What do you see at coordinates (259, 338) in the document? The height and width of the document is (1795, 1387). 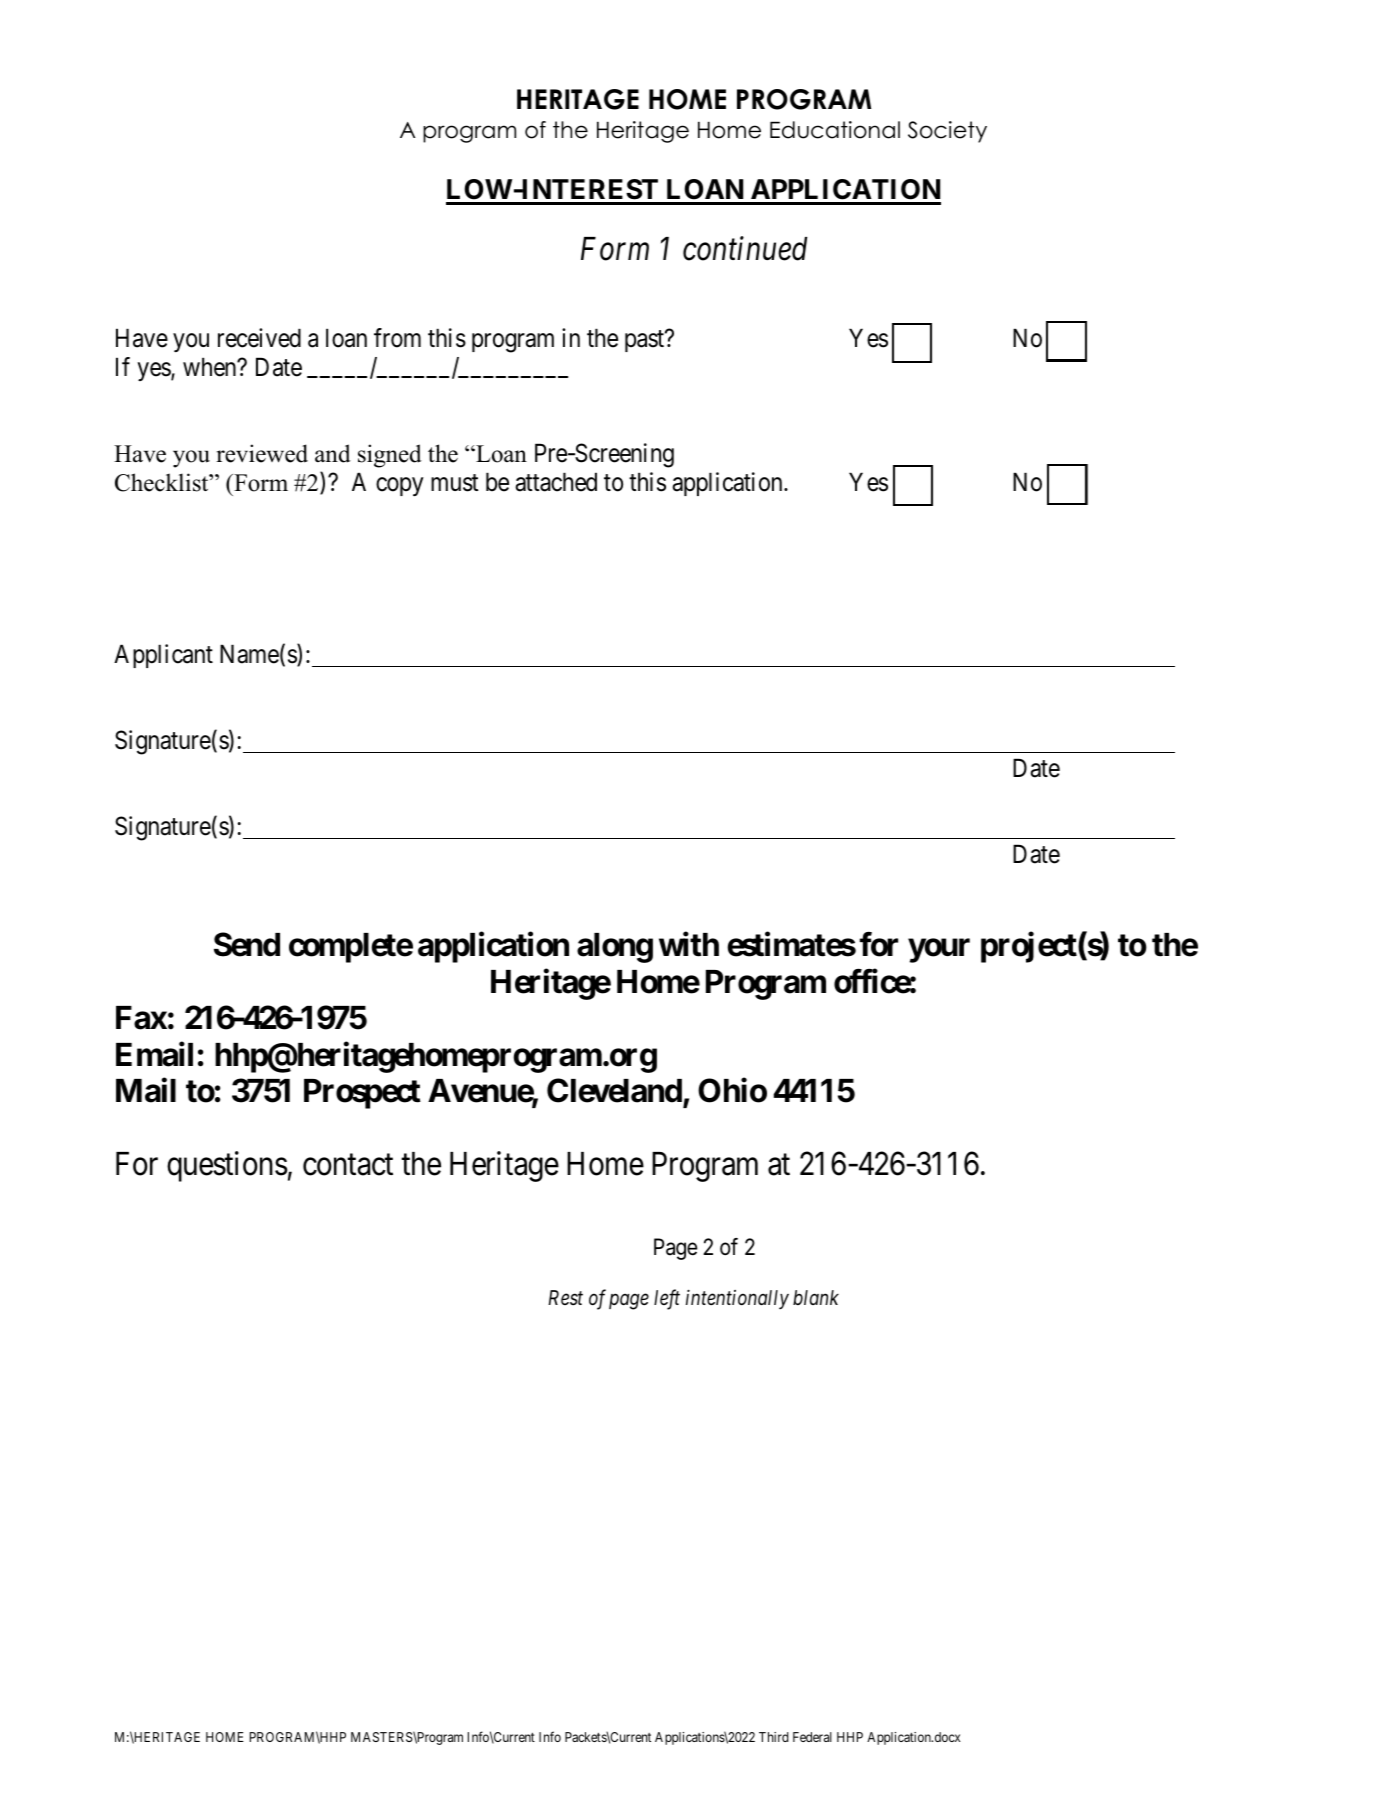 I see `received` at bounding box center [259, 338].
